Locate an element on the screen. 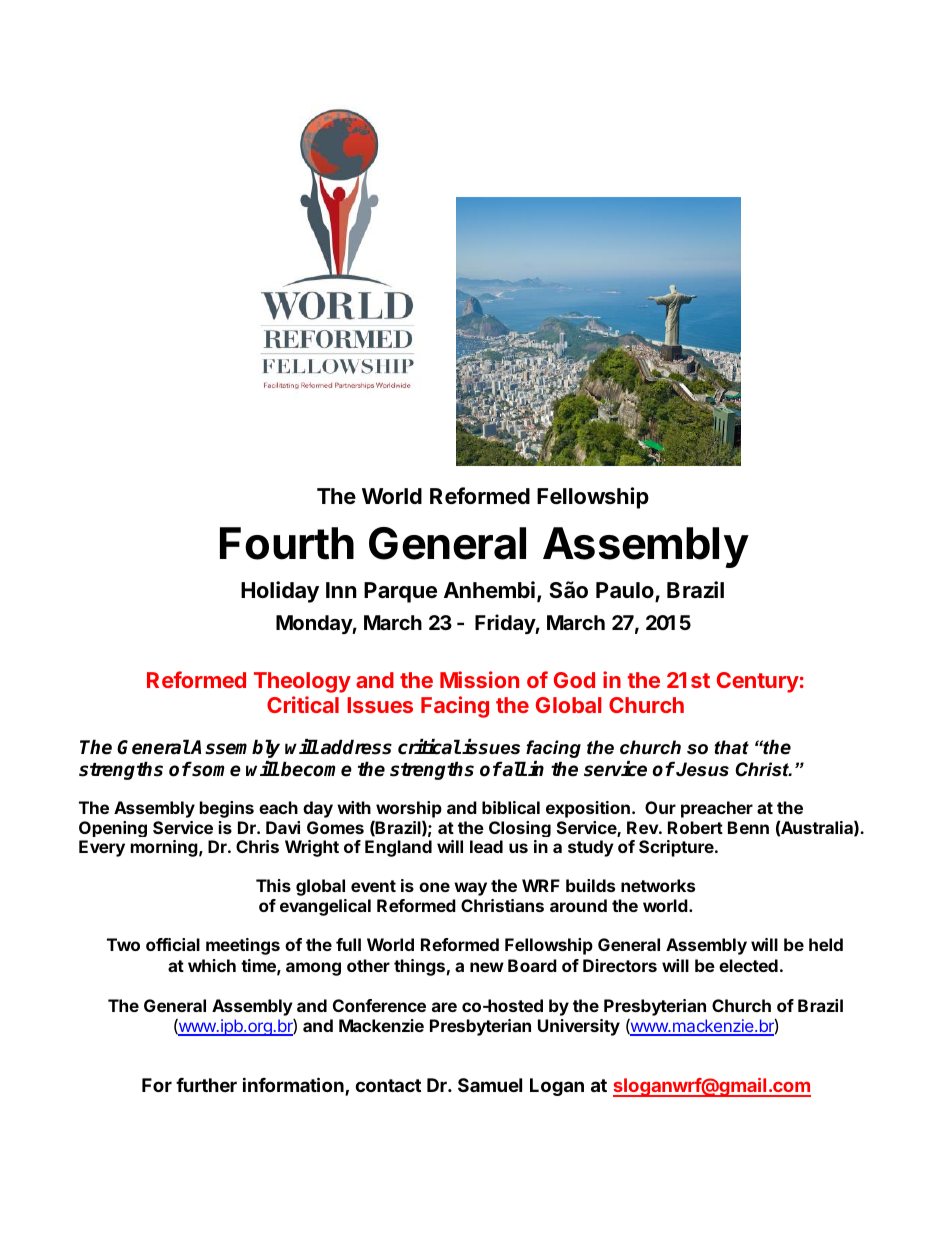 Image resolution: width=952 pixels, height=1233 pixels. Paulo is located at coordinates (626, 591).
